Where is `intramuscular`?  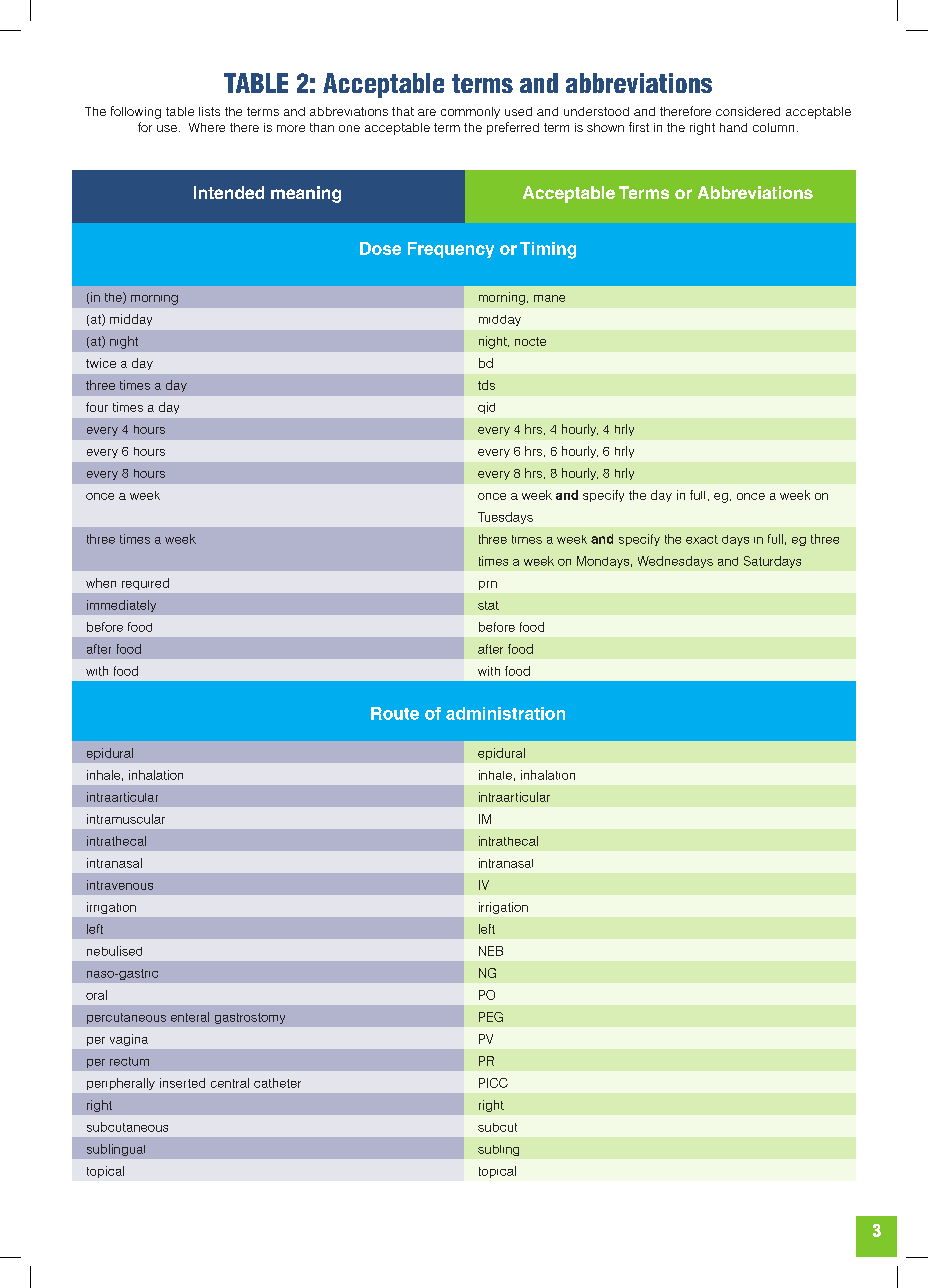
intramuscular is located at coordinates (126, 819).
